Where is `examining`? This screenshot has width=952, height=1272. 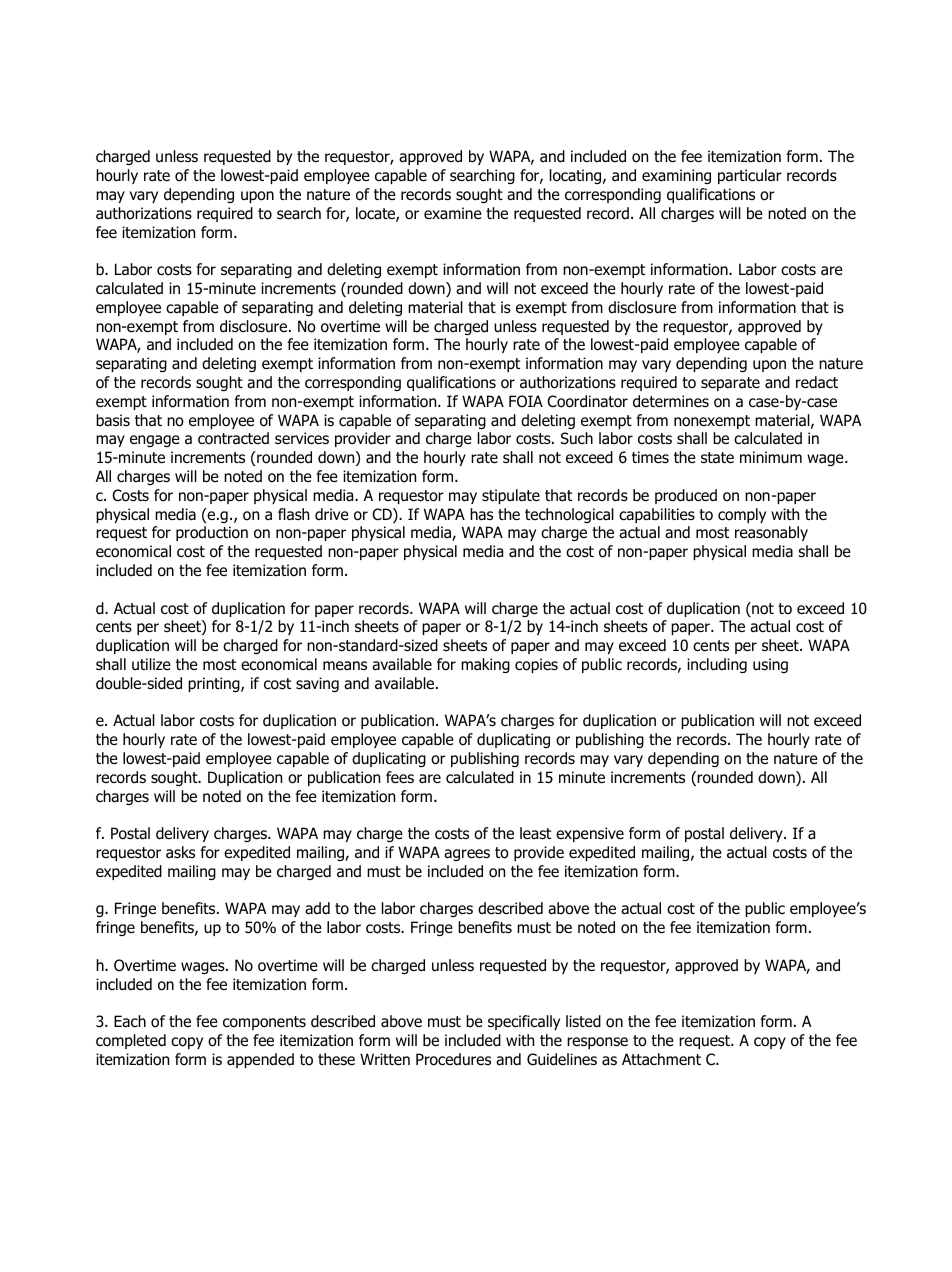
examining is located at coordinates (676, 176).
